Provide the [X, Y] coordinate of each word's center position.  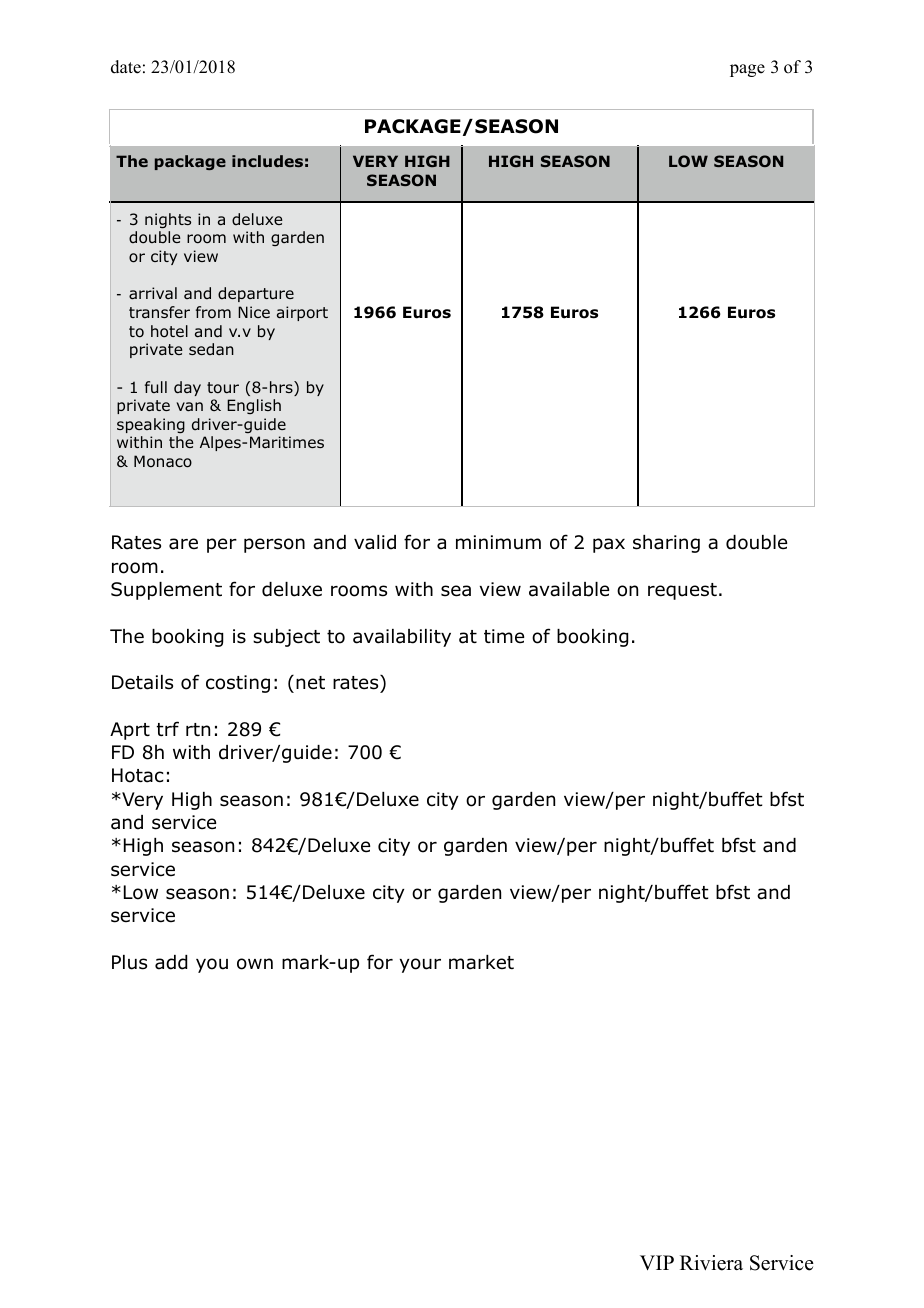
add [171, 962]
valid [375, 542]
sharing [666, 544]
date [126, 67]
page [747, 70]
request [682, 591]
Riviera [711, 1263]
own [255, 964]
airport [302, 313]
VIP [657, 1262]
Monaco [163, 461]
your [420, 965]
